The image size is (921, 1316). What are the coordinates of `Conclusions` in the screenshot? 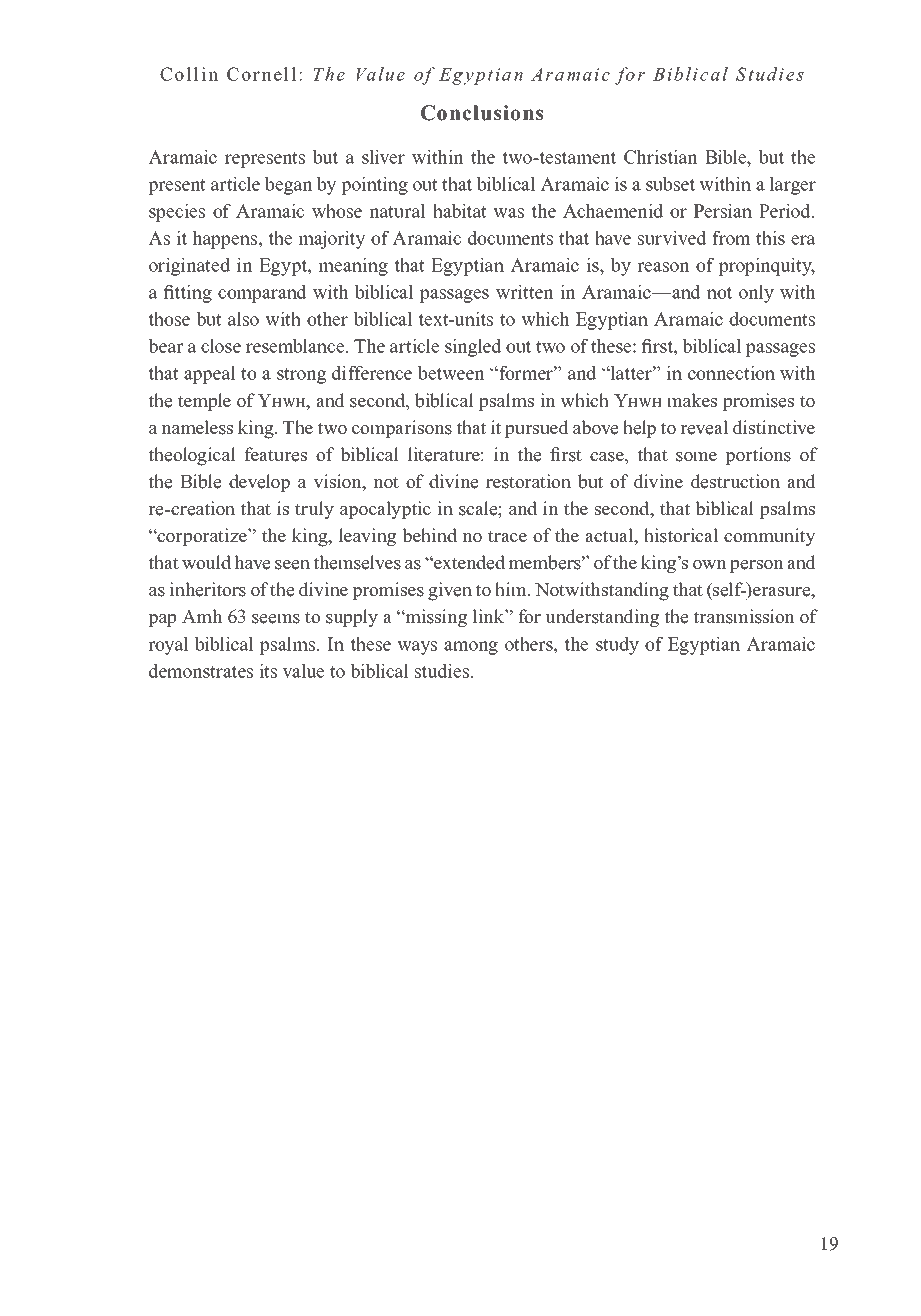 It's located at (482, 113).
